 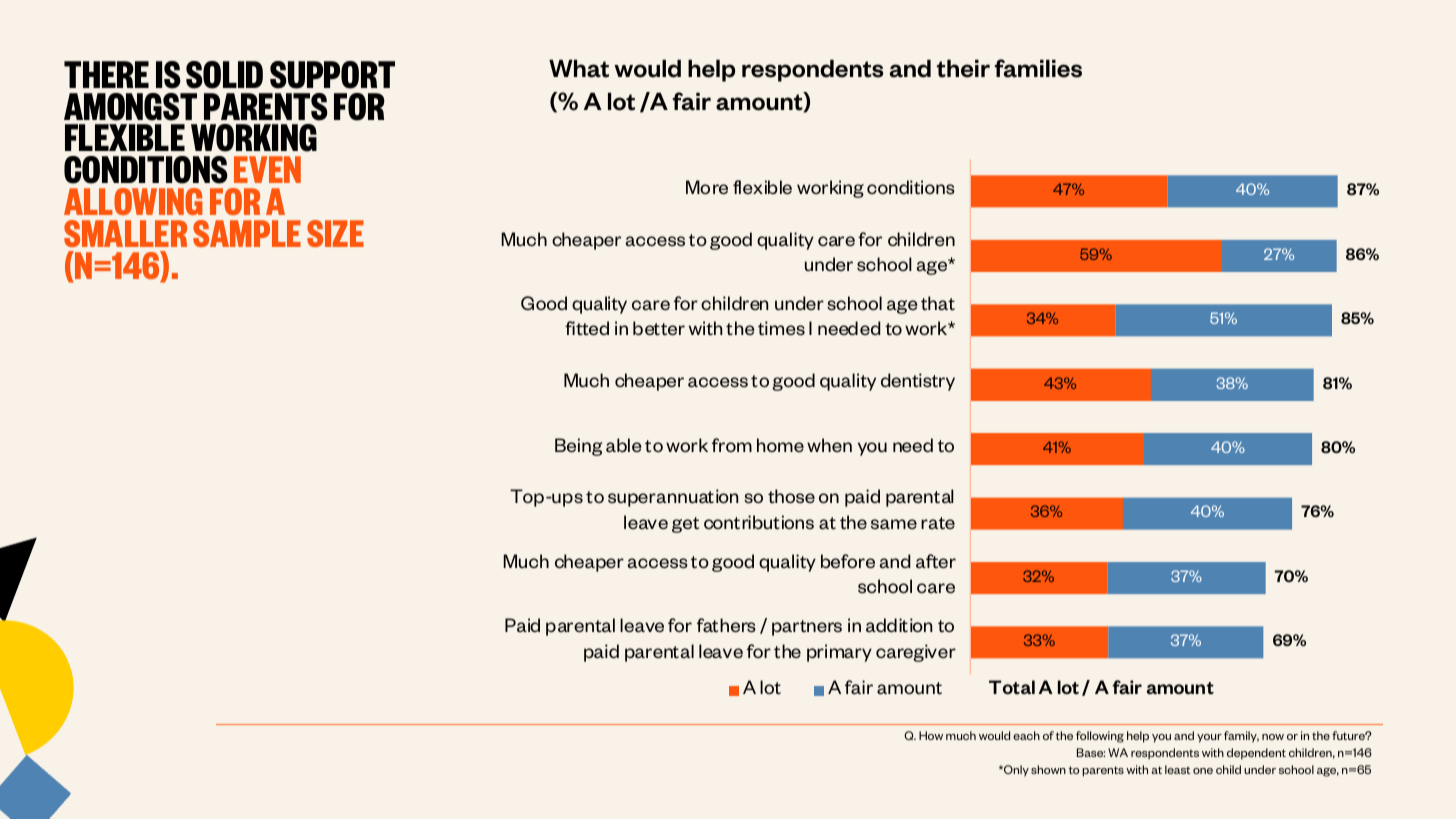 What do you see at coordinates (587, 328) in the image?
I see `fitted` at bounding box center [587, 328].
